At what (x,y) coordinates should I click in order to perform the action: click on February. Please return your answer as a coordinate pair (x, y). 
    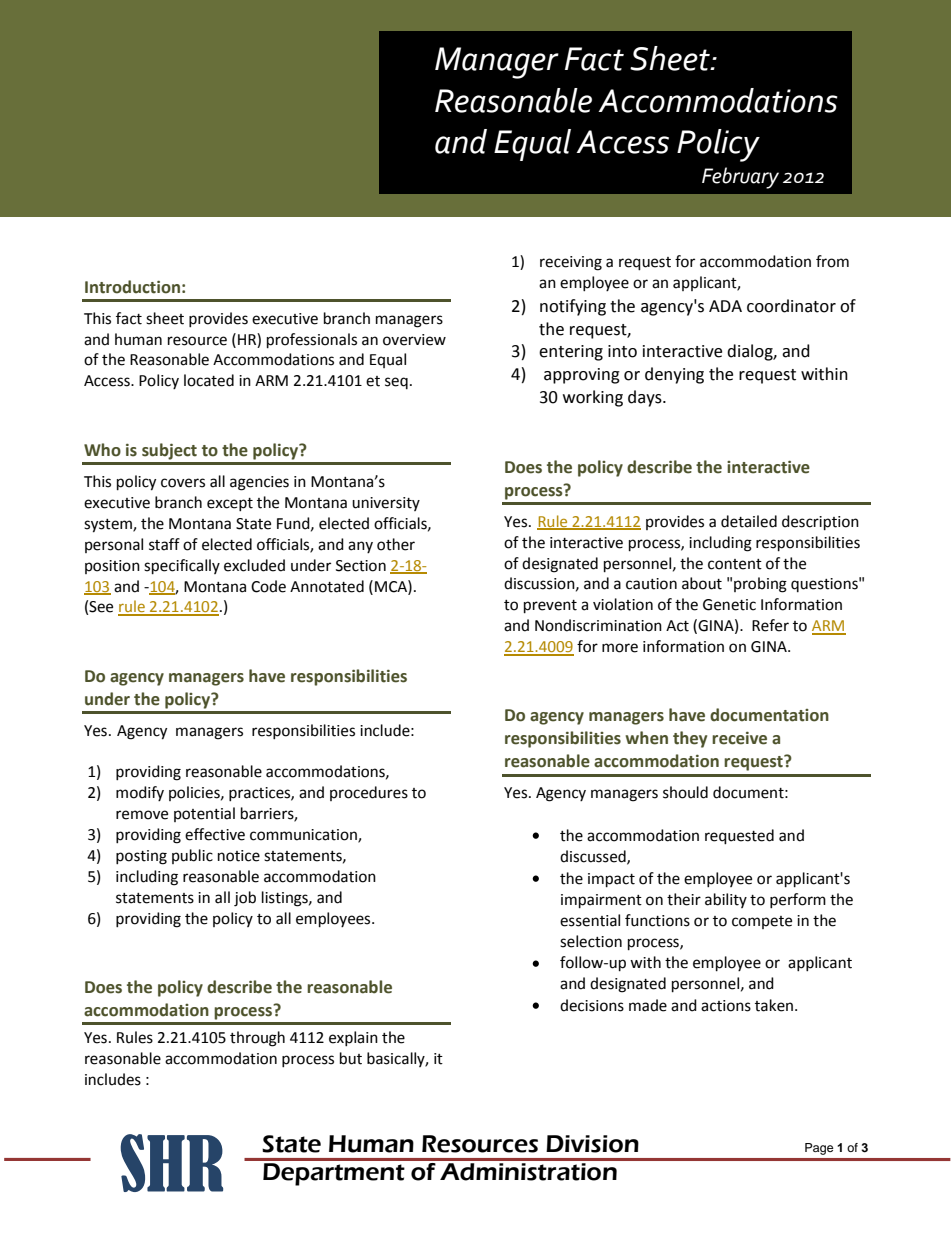
    Looking at the image, I should click on (740, 178).
